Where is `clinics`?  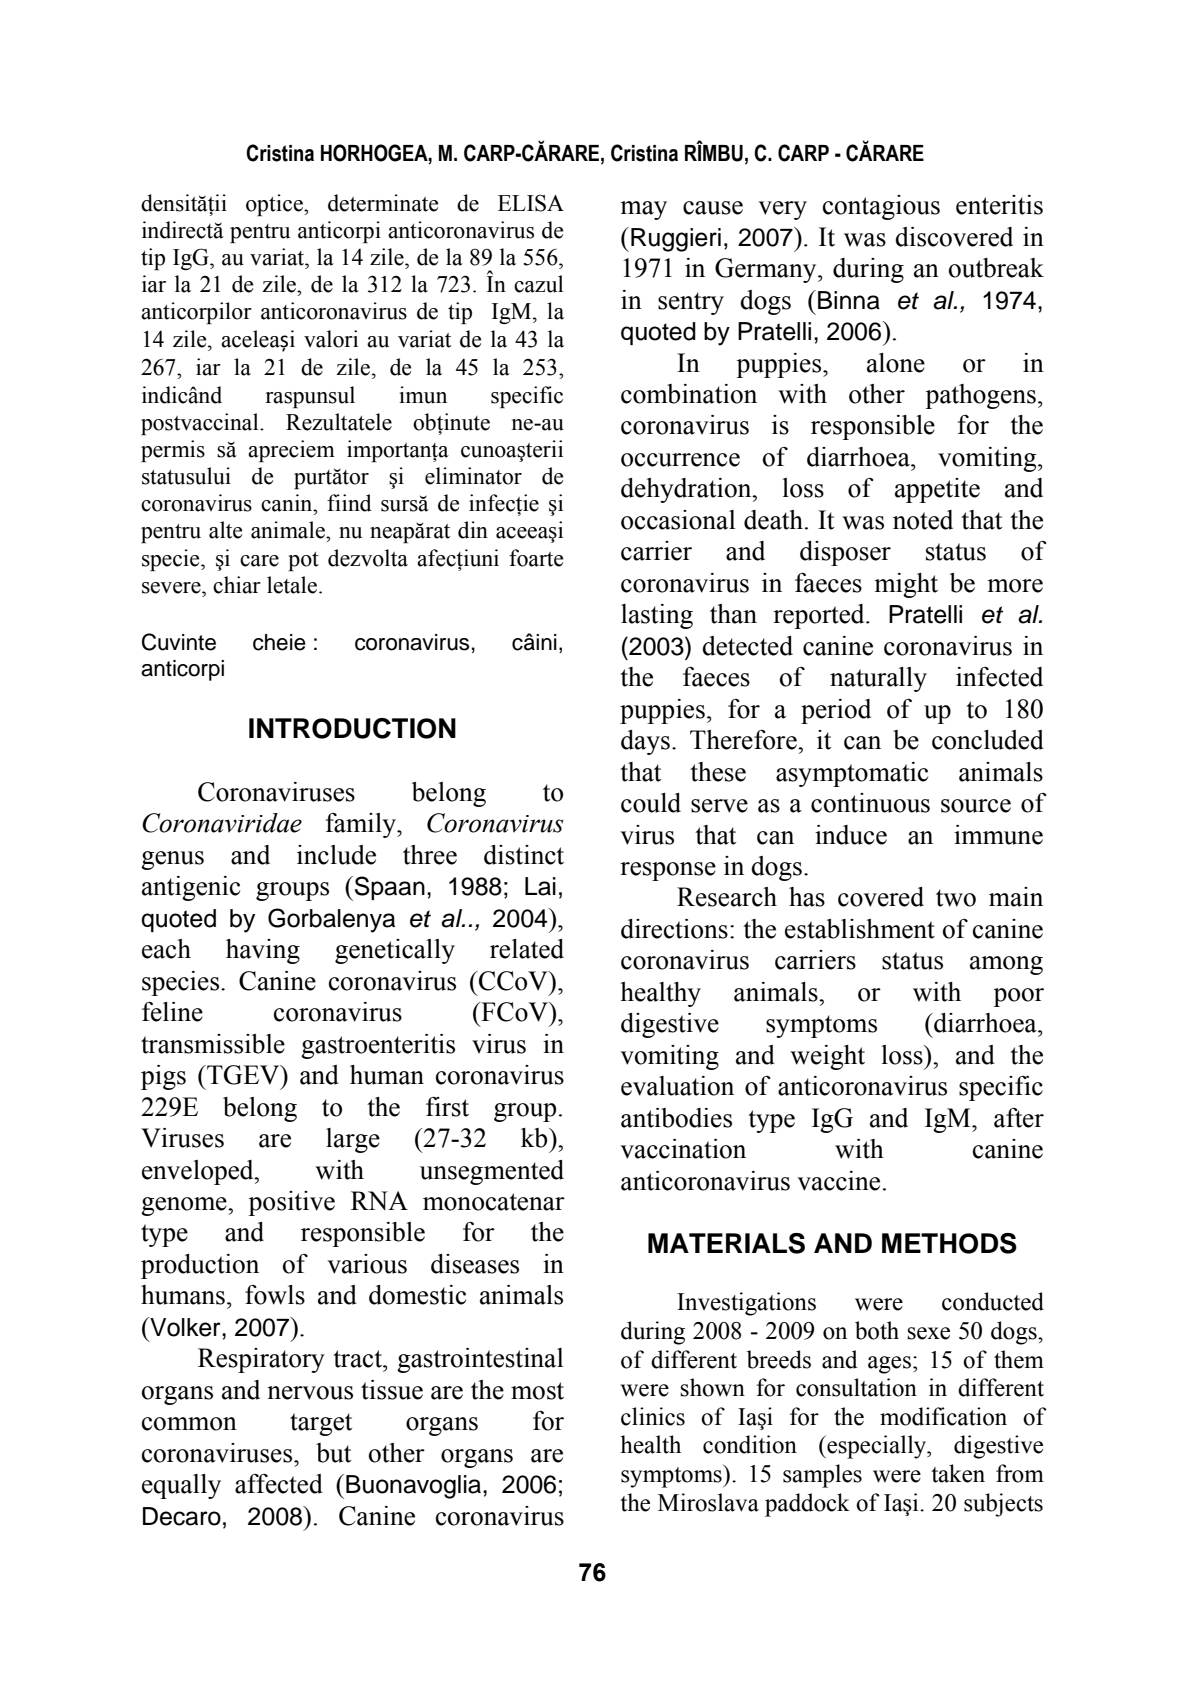
clinics is located at coordinates (653, 1416).
